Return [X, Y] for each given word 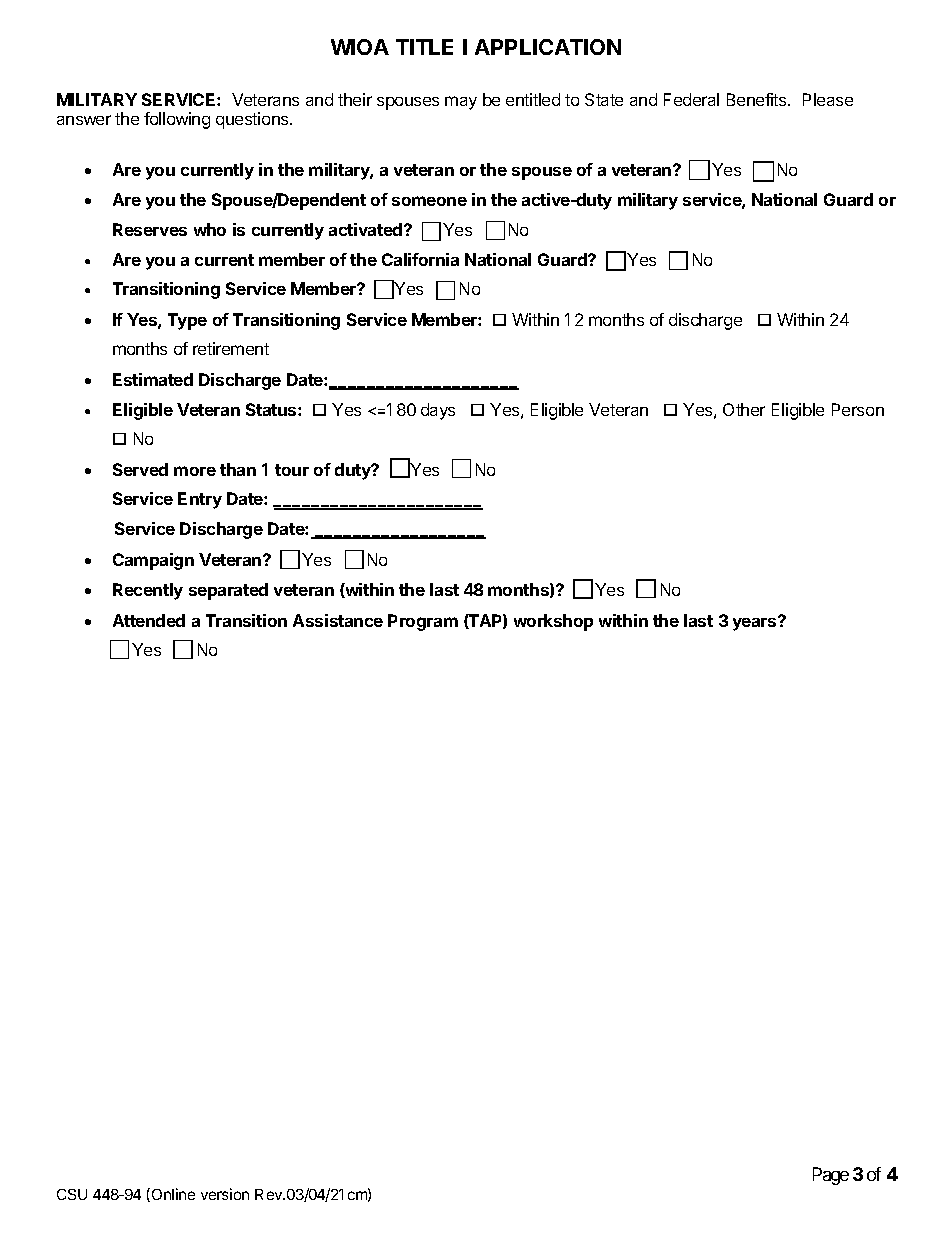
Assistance [338, 620]
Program [423, 622]
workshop [553, 622]
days [438, 411]
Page [831, 1176]
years [756, 623]
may [461, 103]
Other [744, 409]
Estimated [153, 379]
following [177, 120]
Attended [149, 620]
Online [172, 1195]
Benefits [758, 99]
